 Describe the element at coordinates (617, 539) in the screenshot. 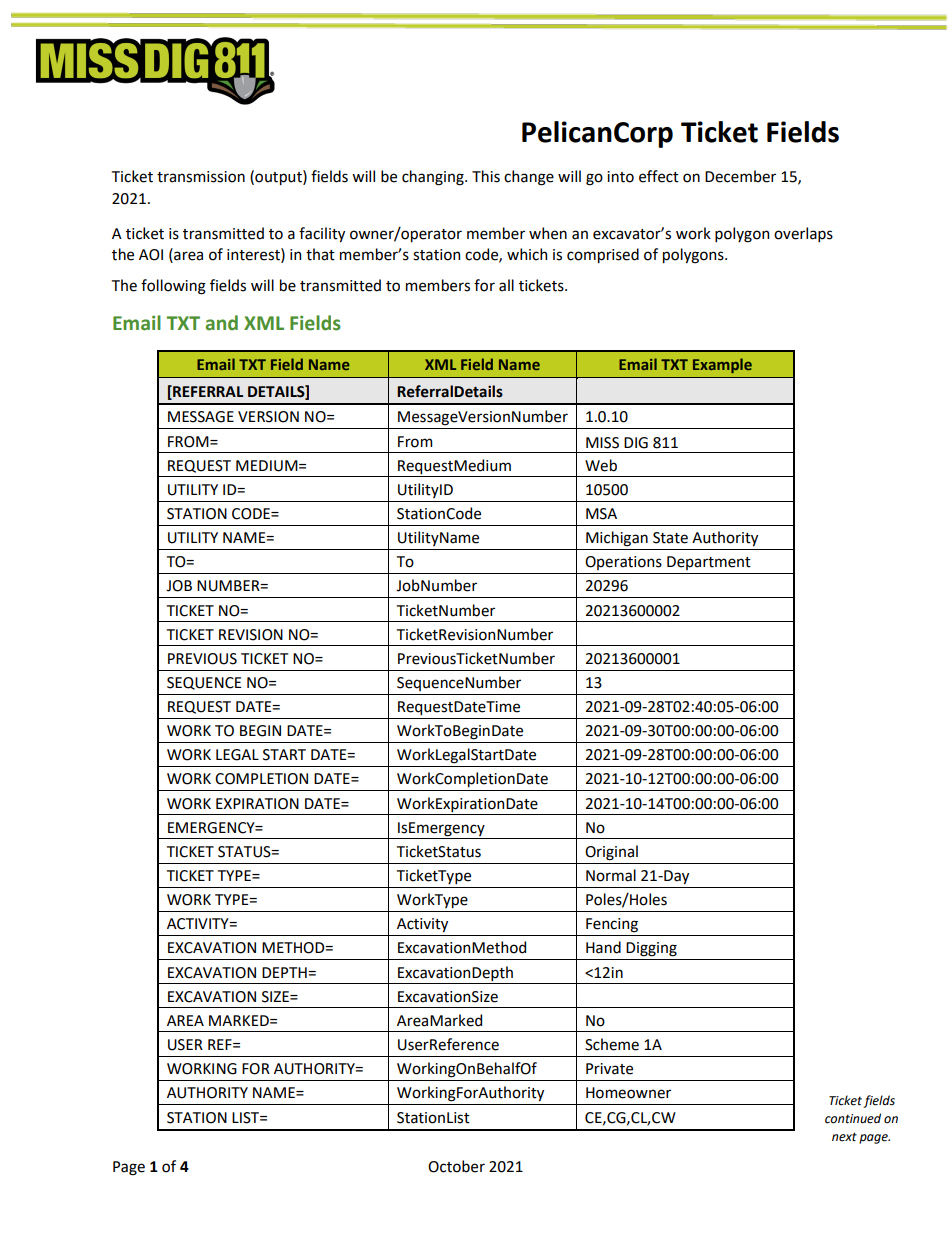

I see `Michigan` at that location.
